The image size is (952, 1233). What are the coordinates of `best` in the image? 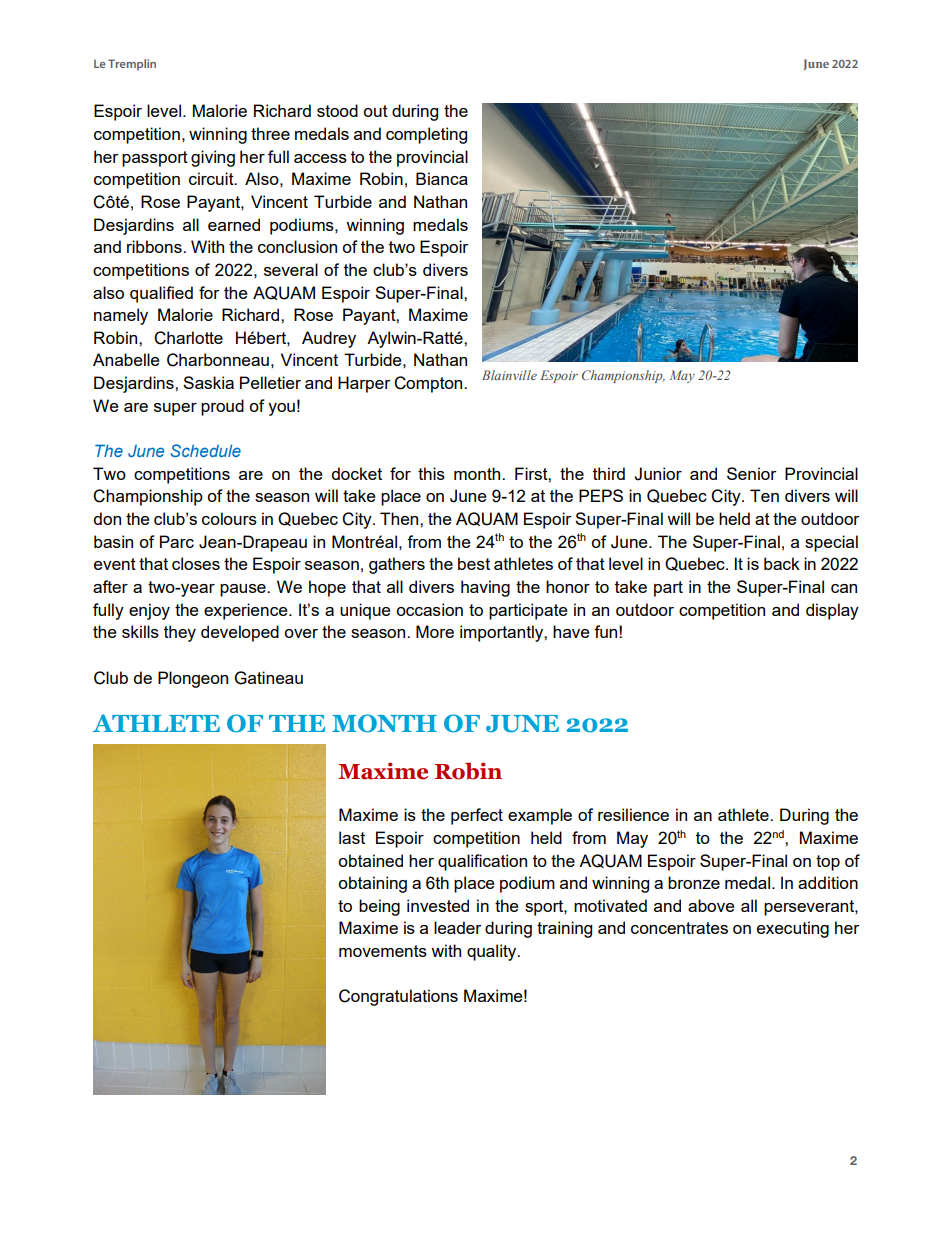 It's located at (474, 563).
